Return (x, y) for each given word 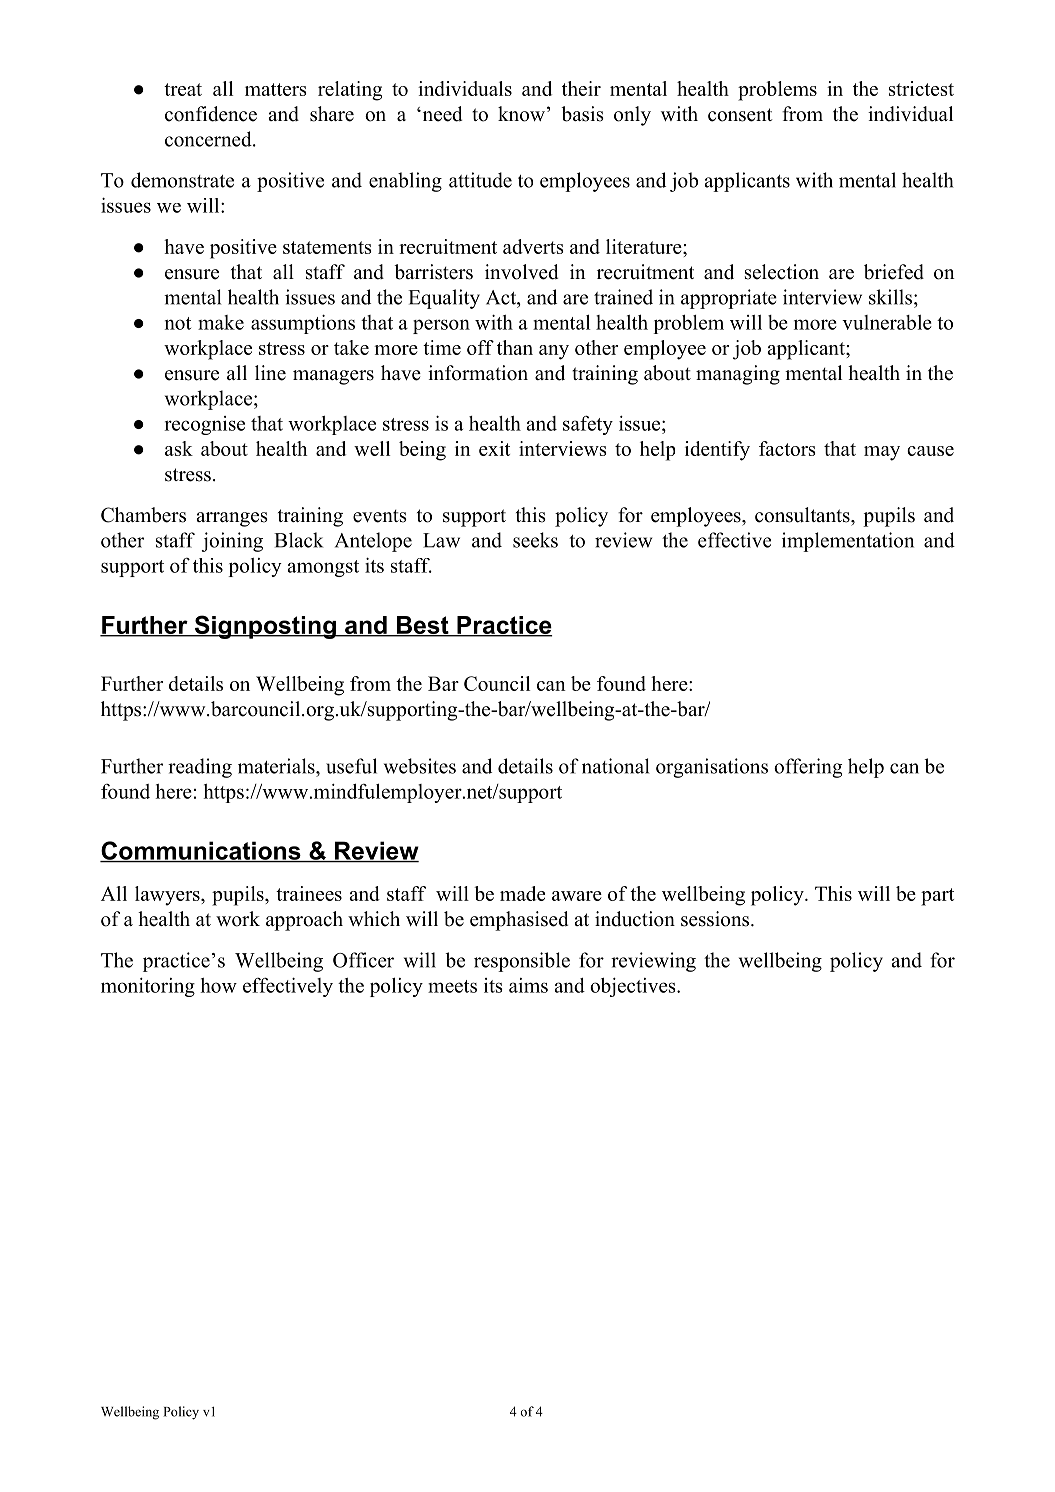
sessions (716, 919)
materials (277, 766)
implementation (848, 542)
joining (232, 542)
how (218, 985)
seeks (535, 540)
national (615, 766)
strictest (921, 88)
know (521, 114)
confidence (211, 114)
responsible (522, 962)
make (221, 322)
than (515, 347)
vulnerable (887, 322)
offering (808, 768)
